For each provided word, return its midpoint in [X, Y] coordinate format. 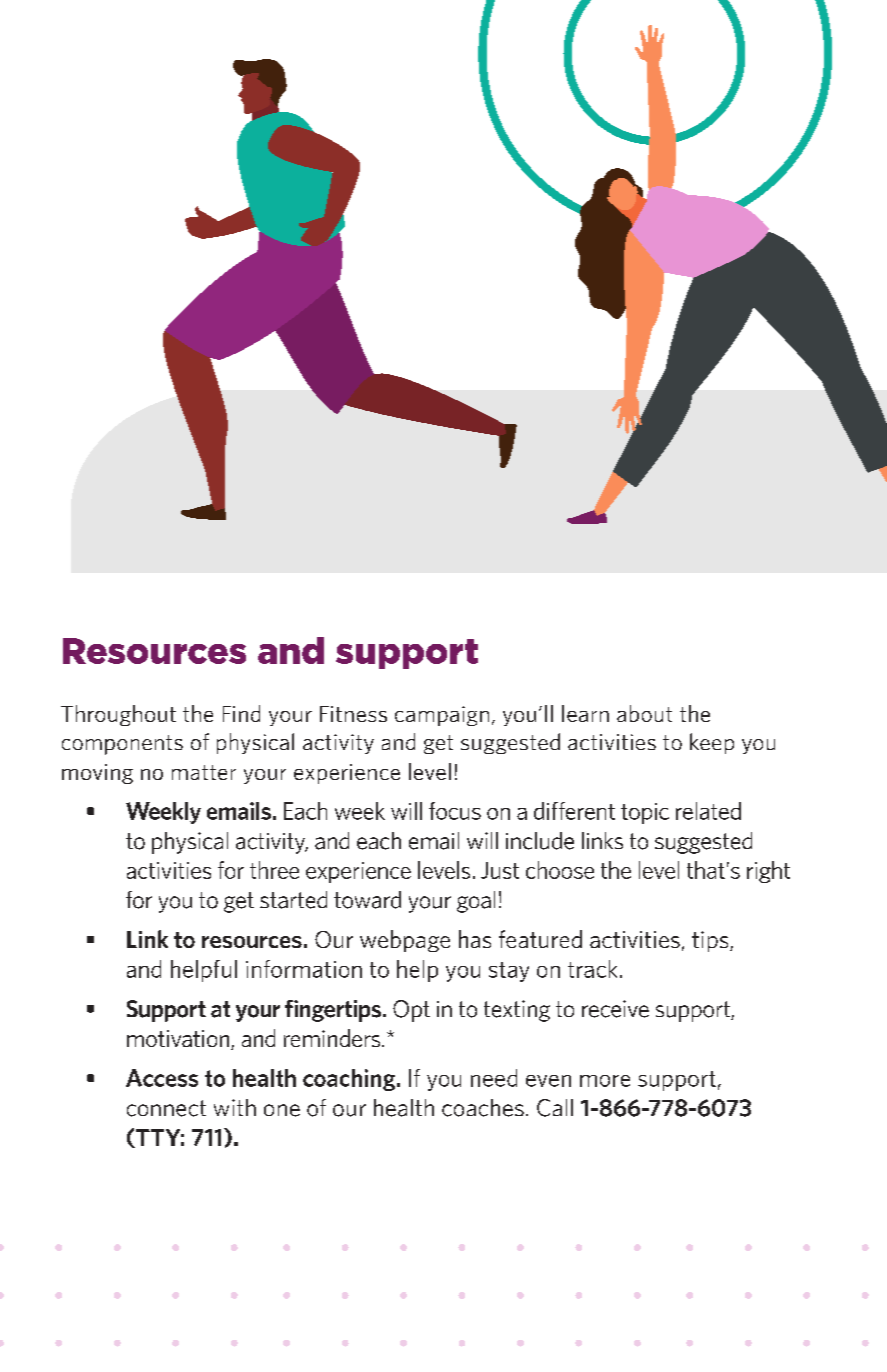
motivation [179, 1040]
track [592, 969]
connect [166, 1108]
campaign [442, 716]
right [768, 872]
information [304, 969]
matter [204, 772]
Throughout [118, 715]
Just [500, 870]
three [274, 870]
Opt [411, 1011]
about [644, 713]
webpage [405, 941]
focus [455, 811]
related [708, 811]
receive [615, 1009]
